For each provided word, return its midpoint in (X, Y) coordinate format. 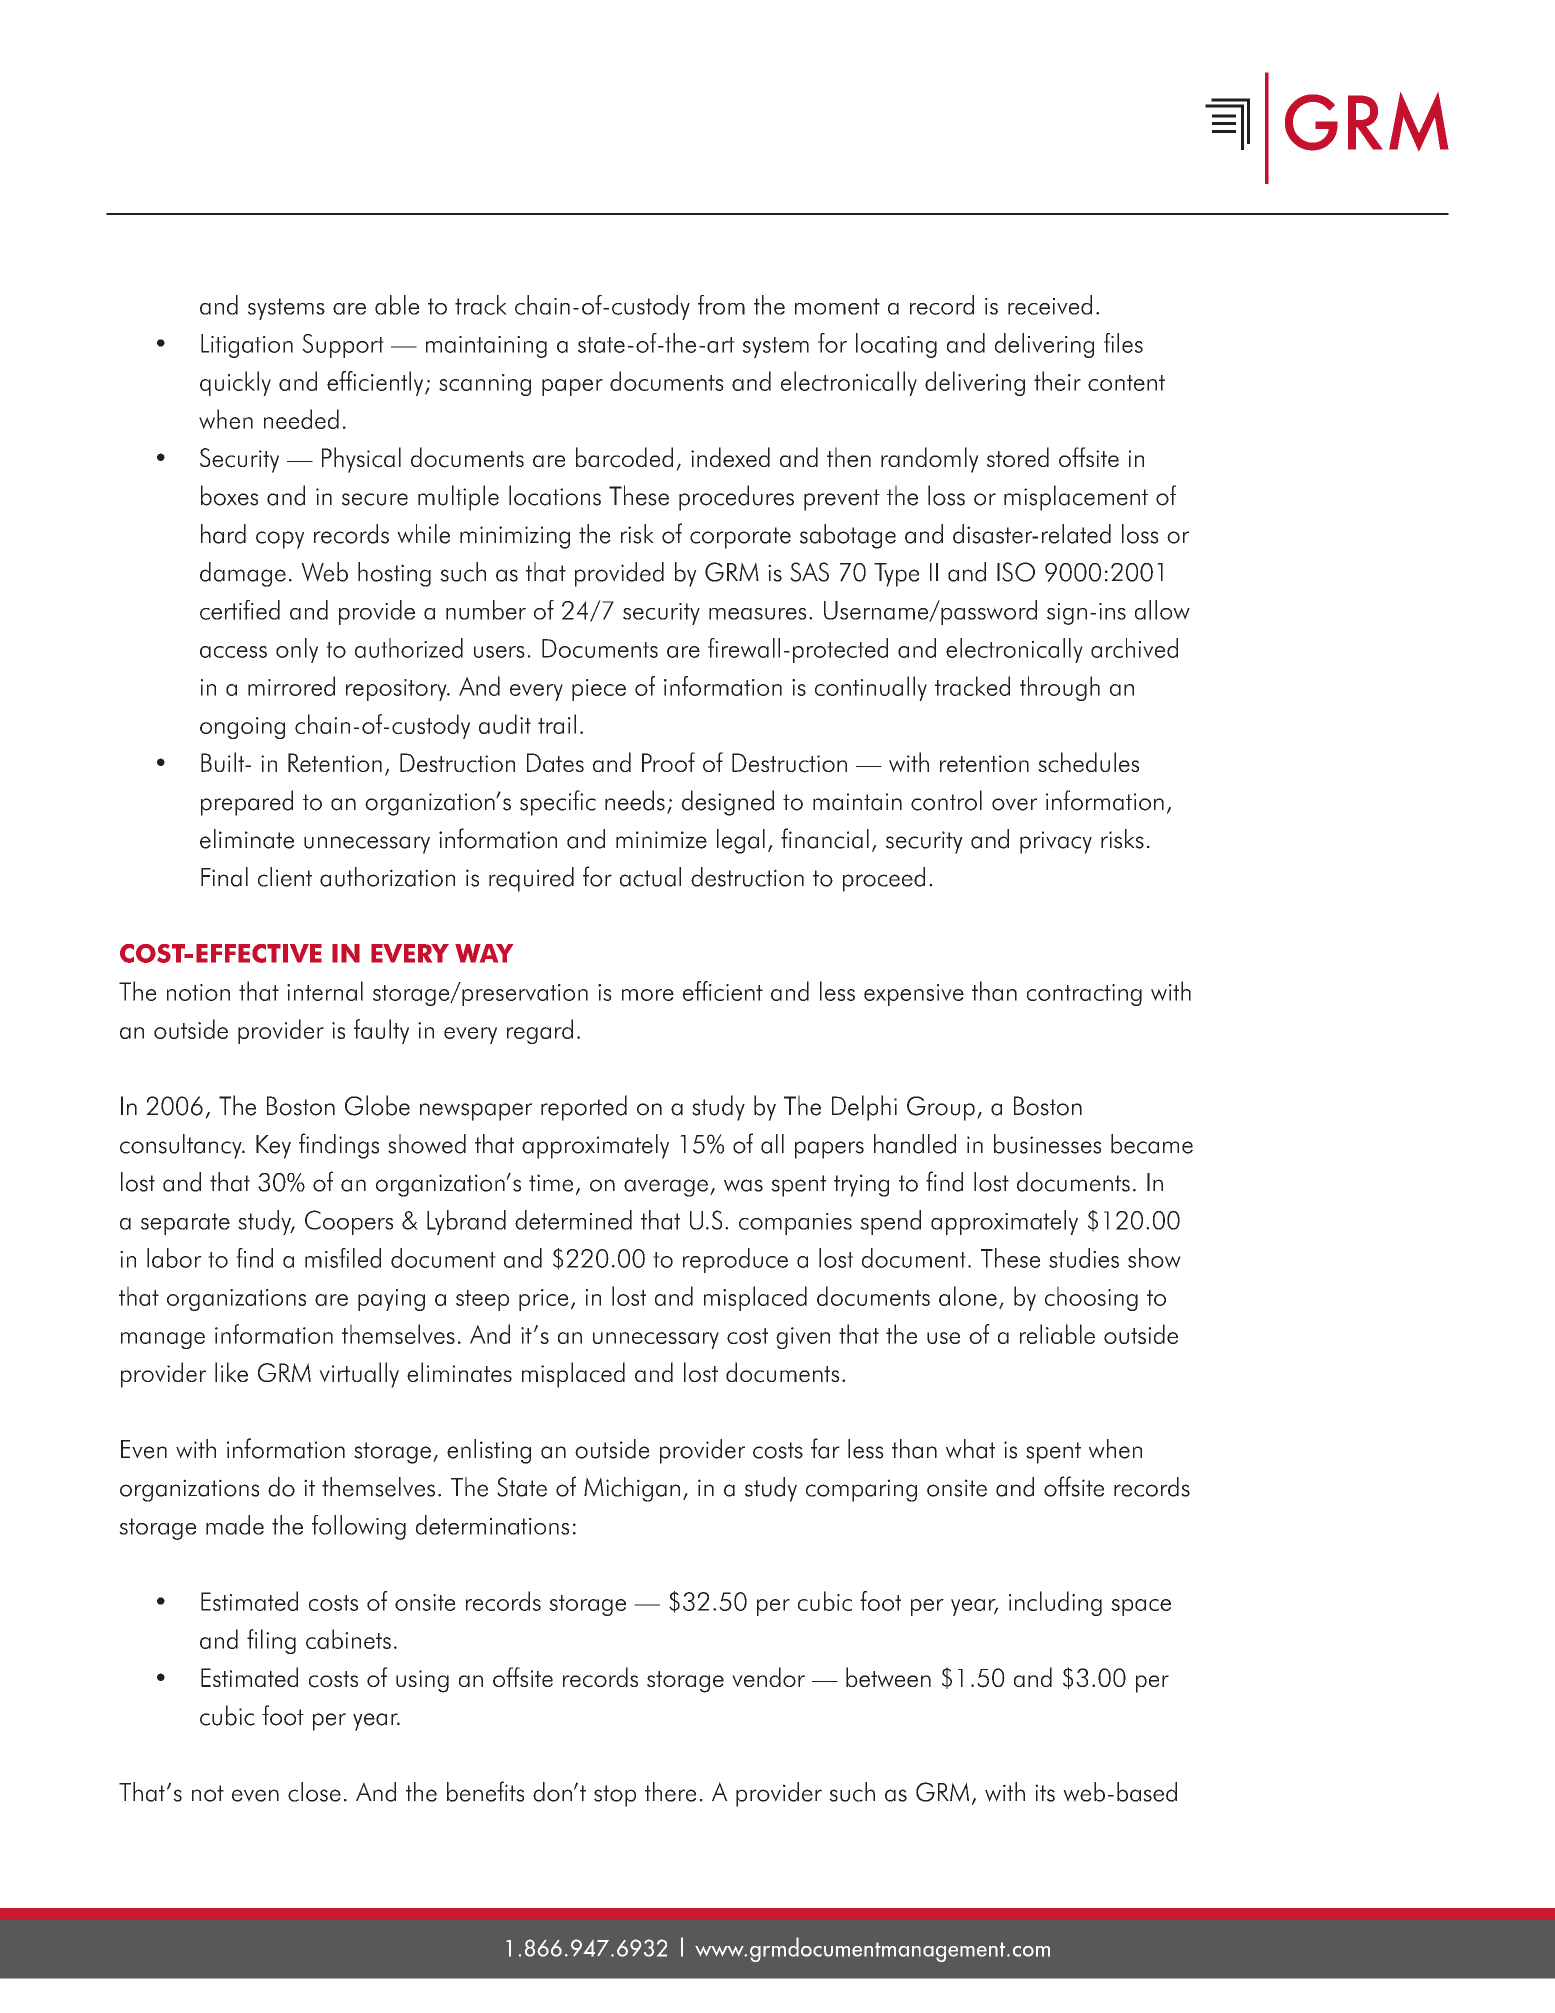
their (1057, 381)
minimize (661, 840)
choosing (1091, 1298)
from (721, 305)
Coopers (349, 1222)
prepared (247, 803)
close (314, 1792)
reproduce (735, 1260)
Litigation (247, 346)
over (1015, 804)
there (670, 1792)
